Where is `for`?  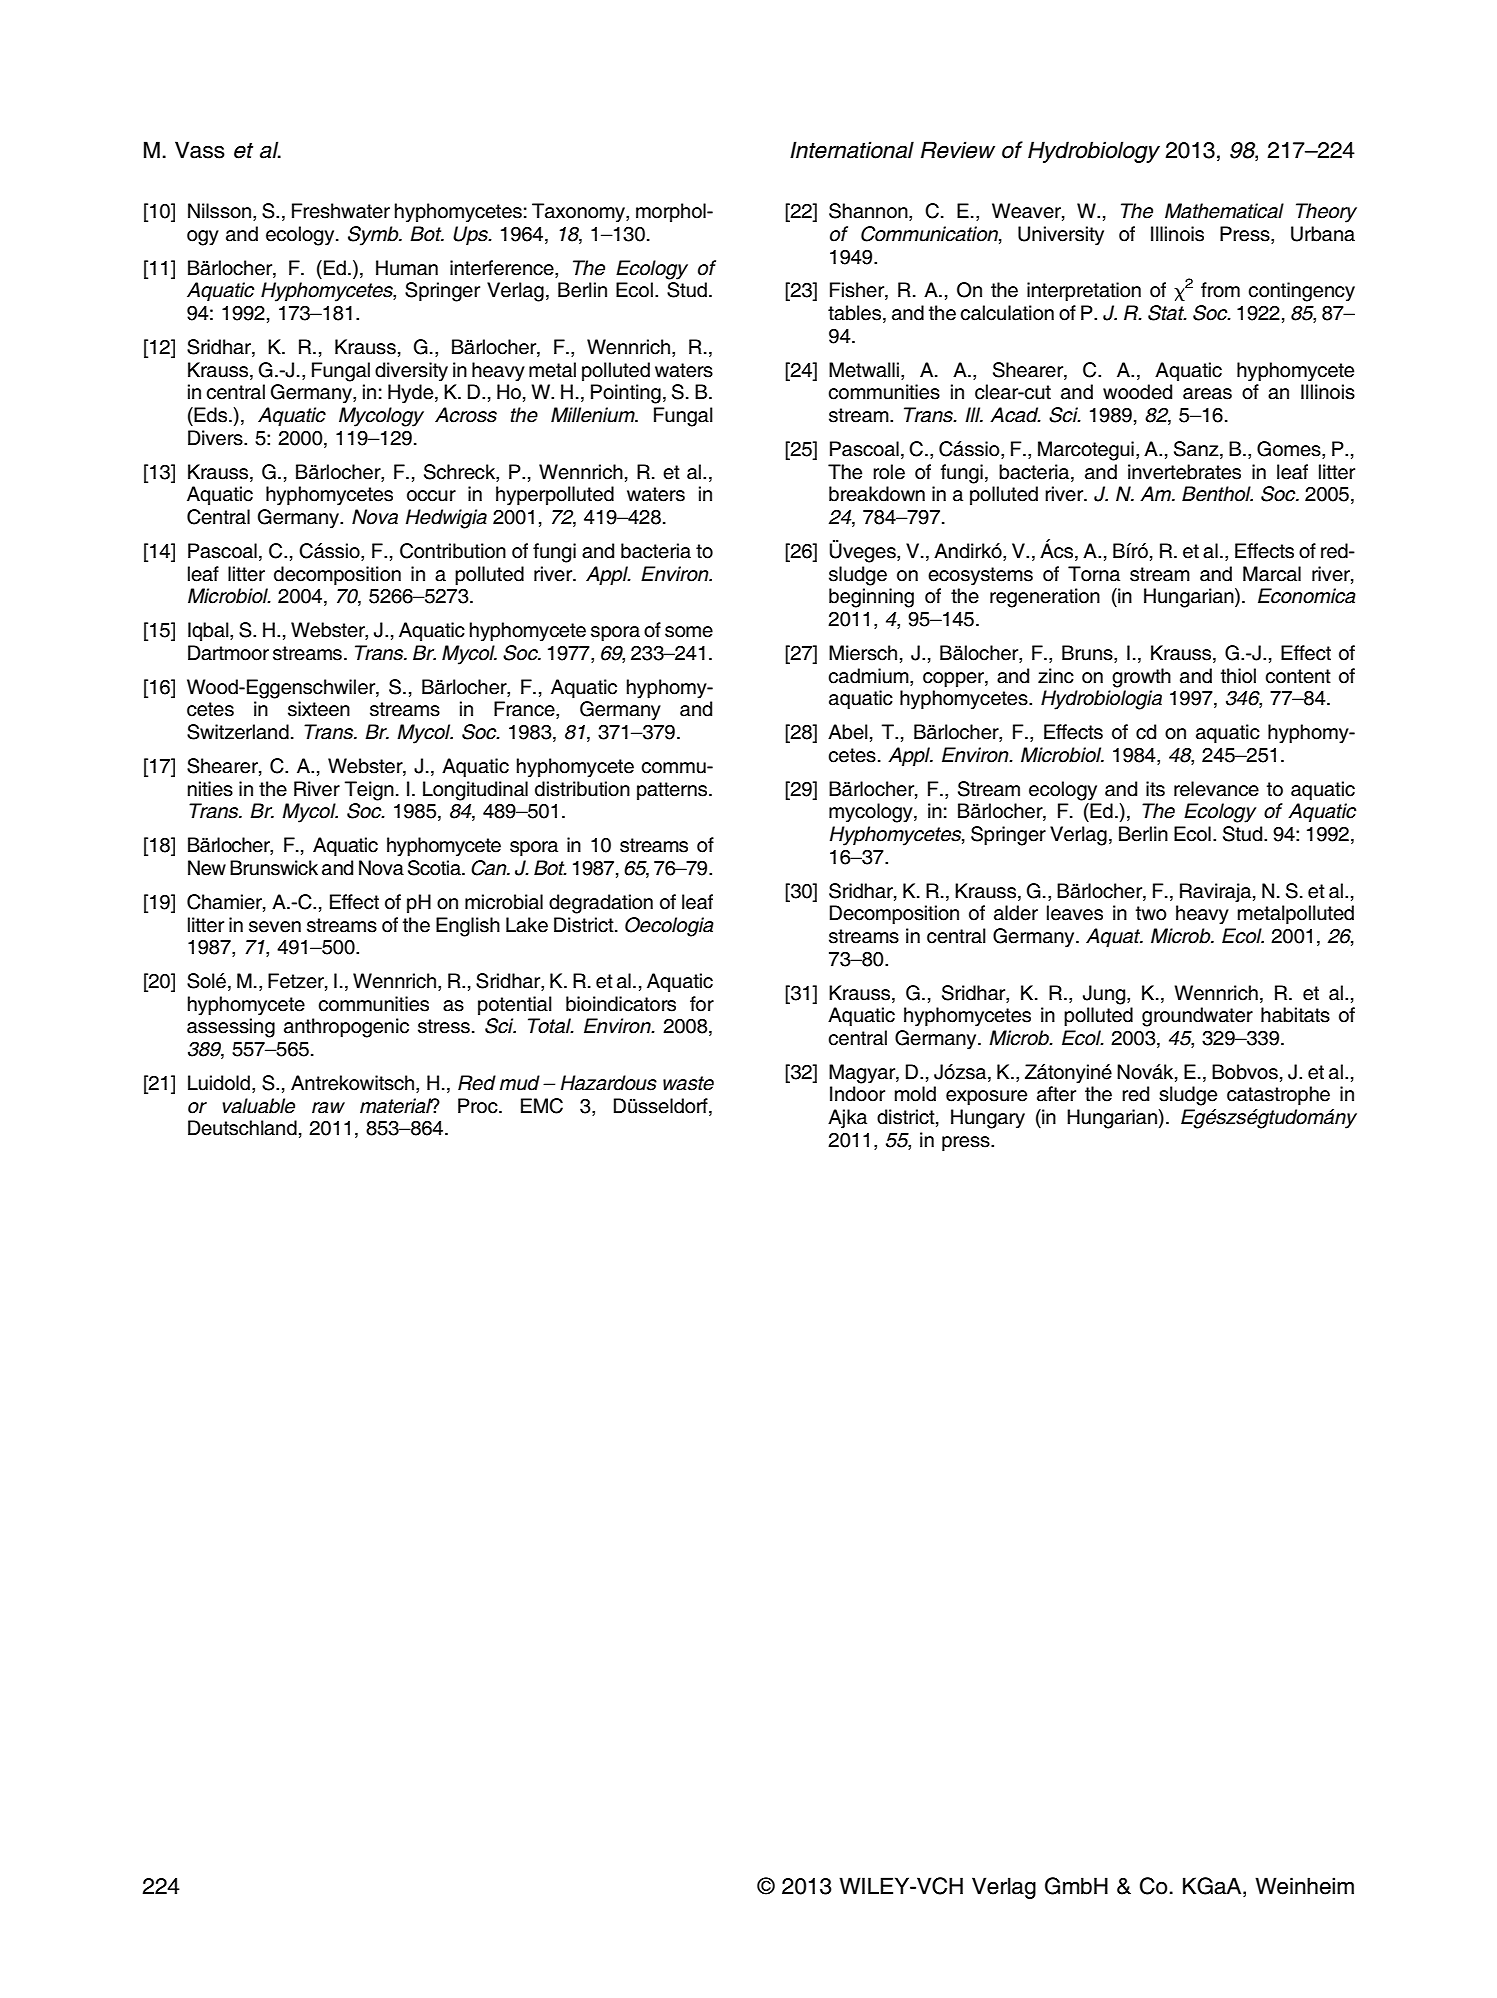 for is located at coordinates (702, 1004).
